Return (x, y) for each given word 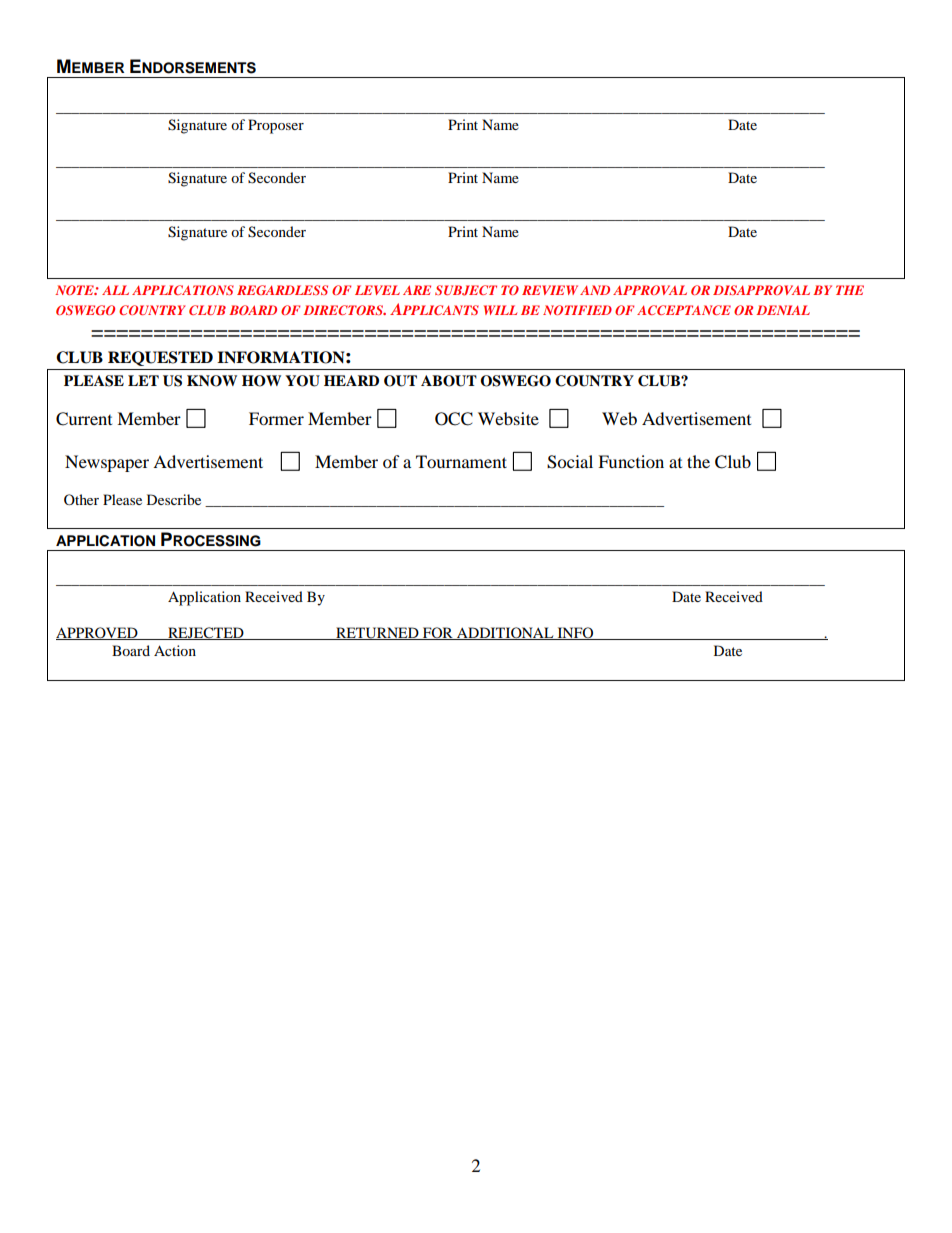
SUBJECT (466, 290)
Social (570, 462)
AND (595, 290)
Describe (174, 499)
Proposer (276, 126)
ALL (115, 290)
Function (631, 461)
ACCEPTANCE (684, 310)
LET (143, 380)
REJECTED (206, 633)
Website (508, 418)
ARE (417, 290)
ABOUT (449, 381)
